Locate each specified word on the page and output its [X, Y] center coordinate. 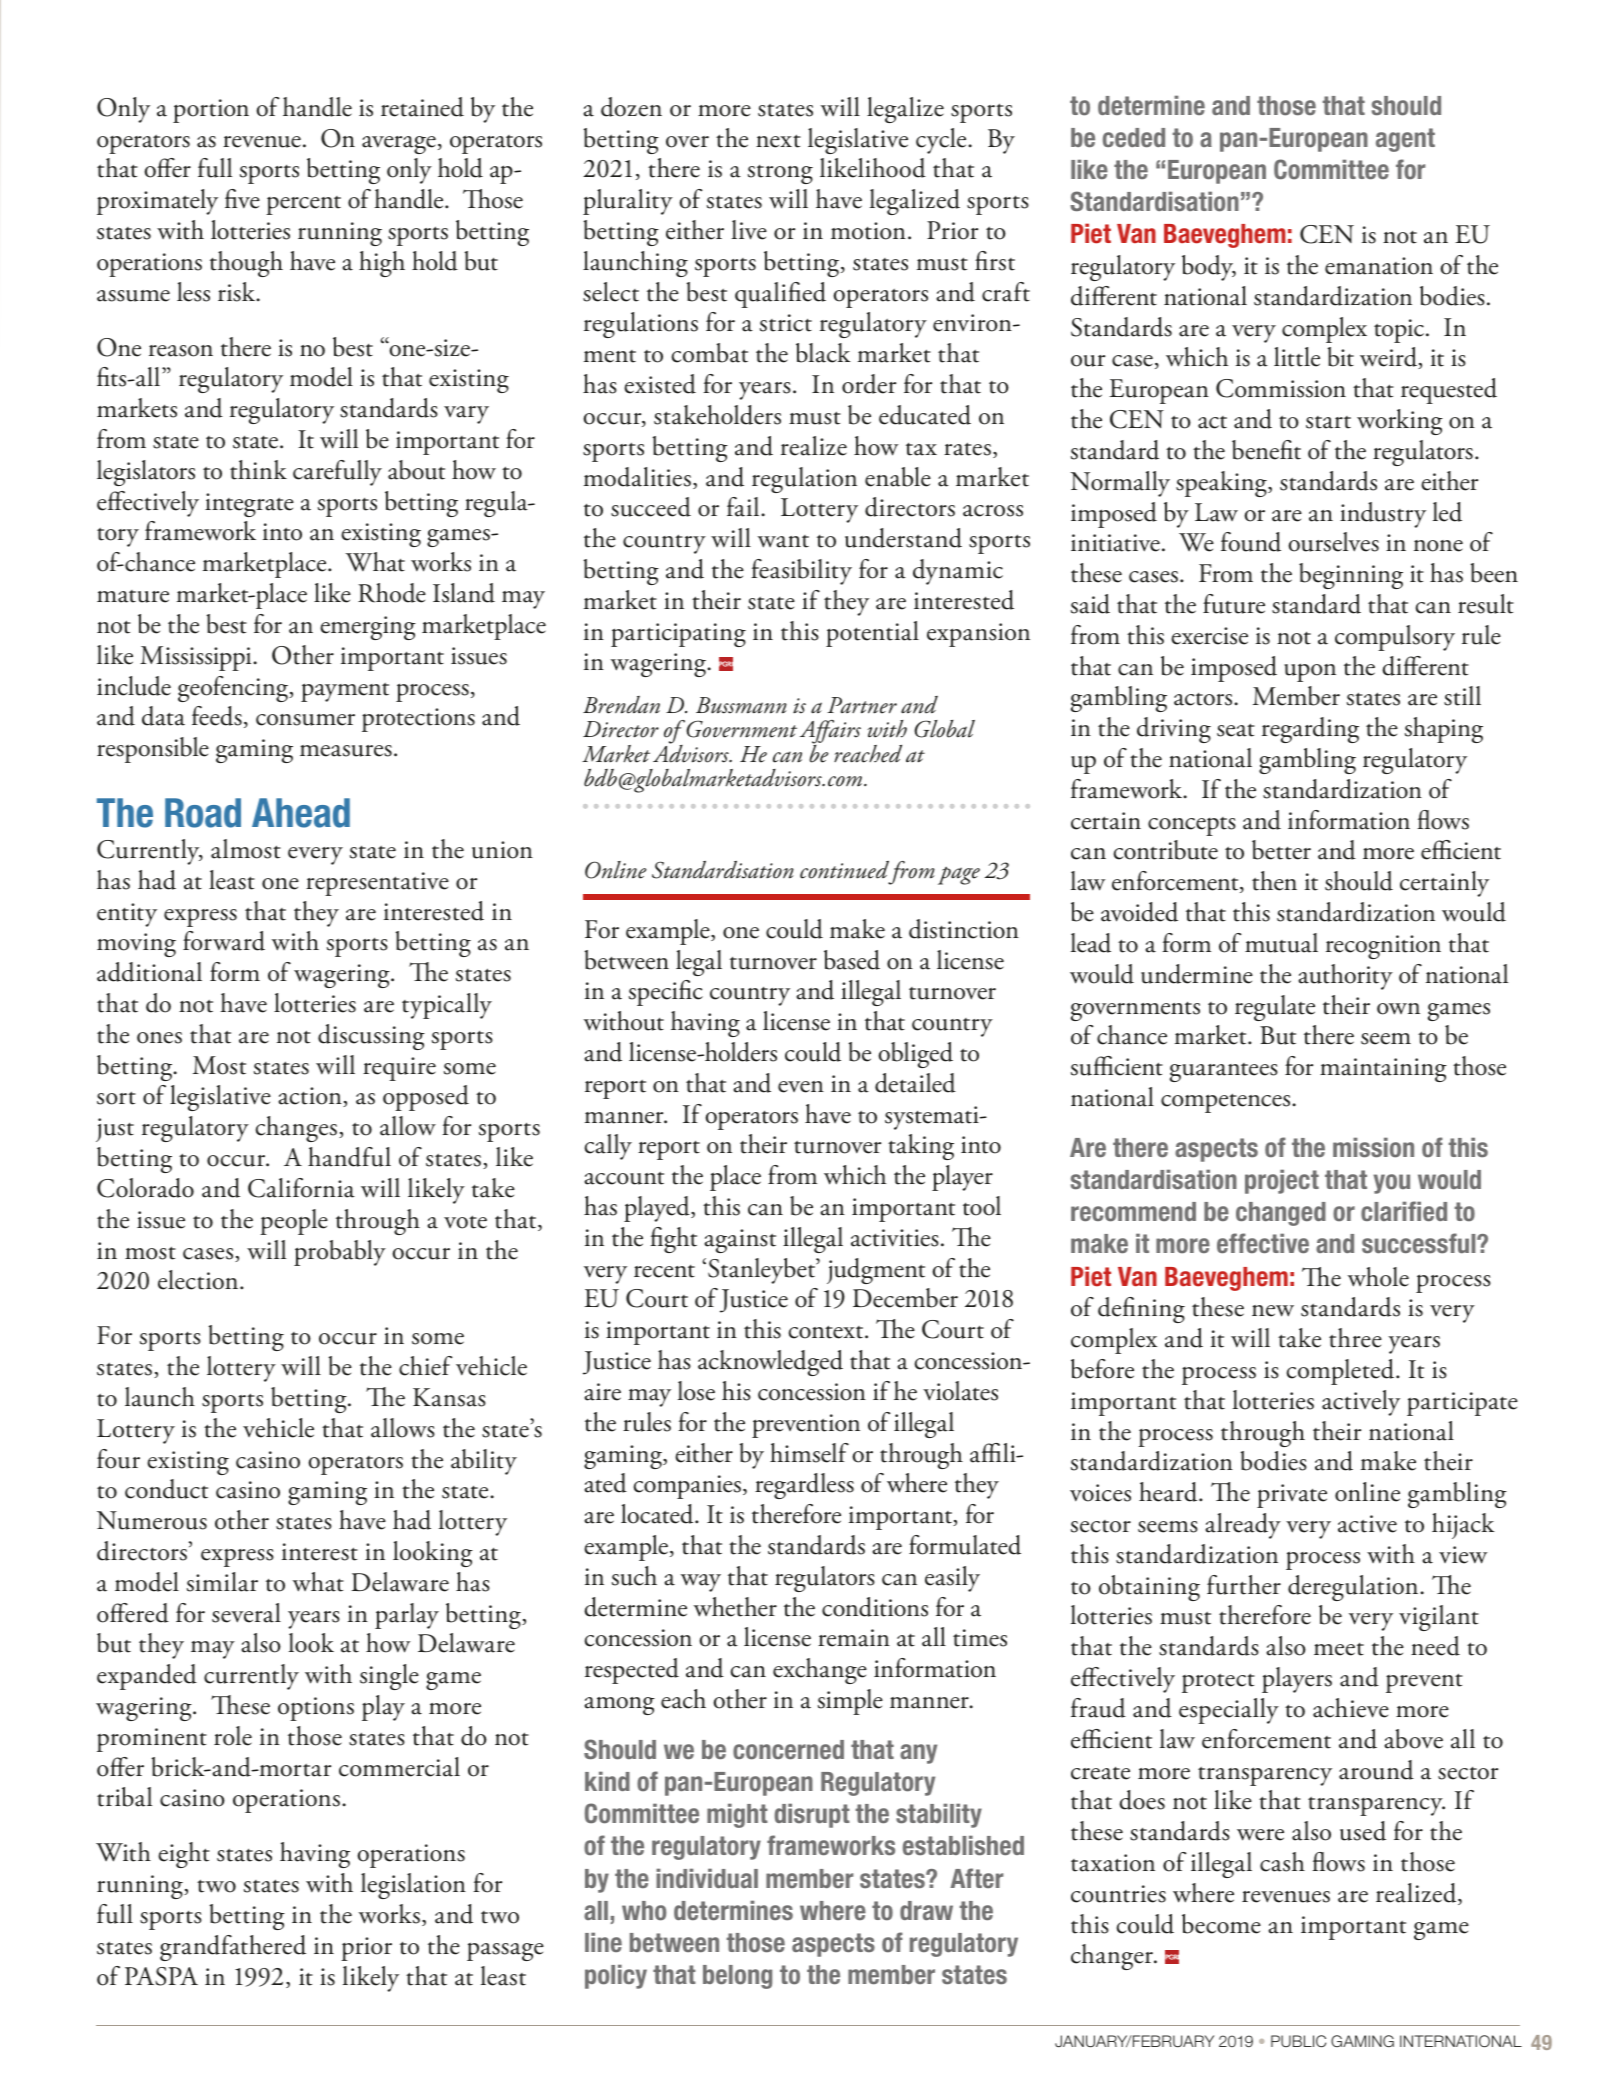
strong [780, 174]
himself [809, 1453]
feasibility [801, 572]
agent [1405, 140]
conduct [166, 1489]
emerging [368, 628]
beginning [1351, 576]
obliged [915, 1055]
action [311, 1097]
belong [737, 1977]
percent [303, 205]
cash [1282, 1862]
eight [184, 1855]
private [1292, 1496]
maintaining [1383, 1070]
